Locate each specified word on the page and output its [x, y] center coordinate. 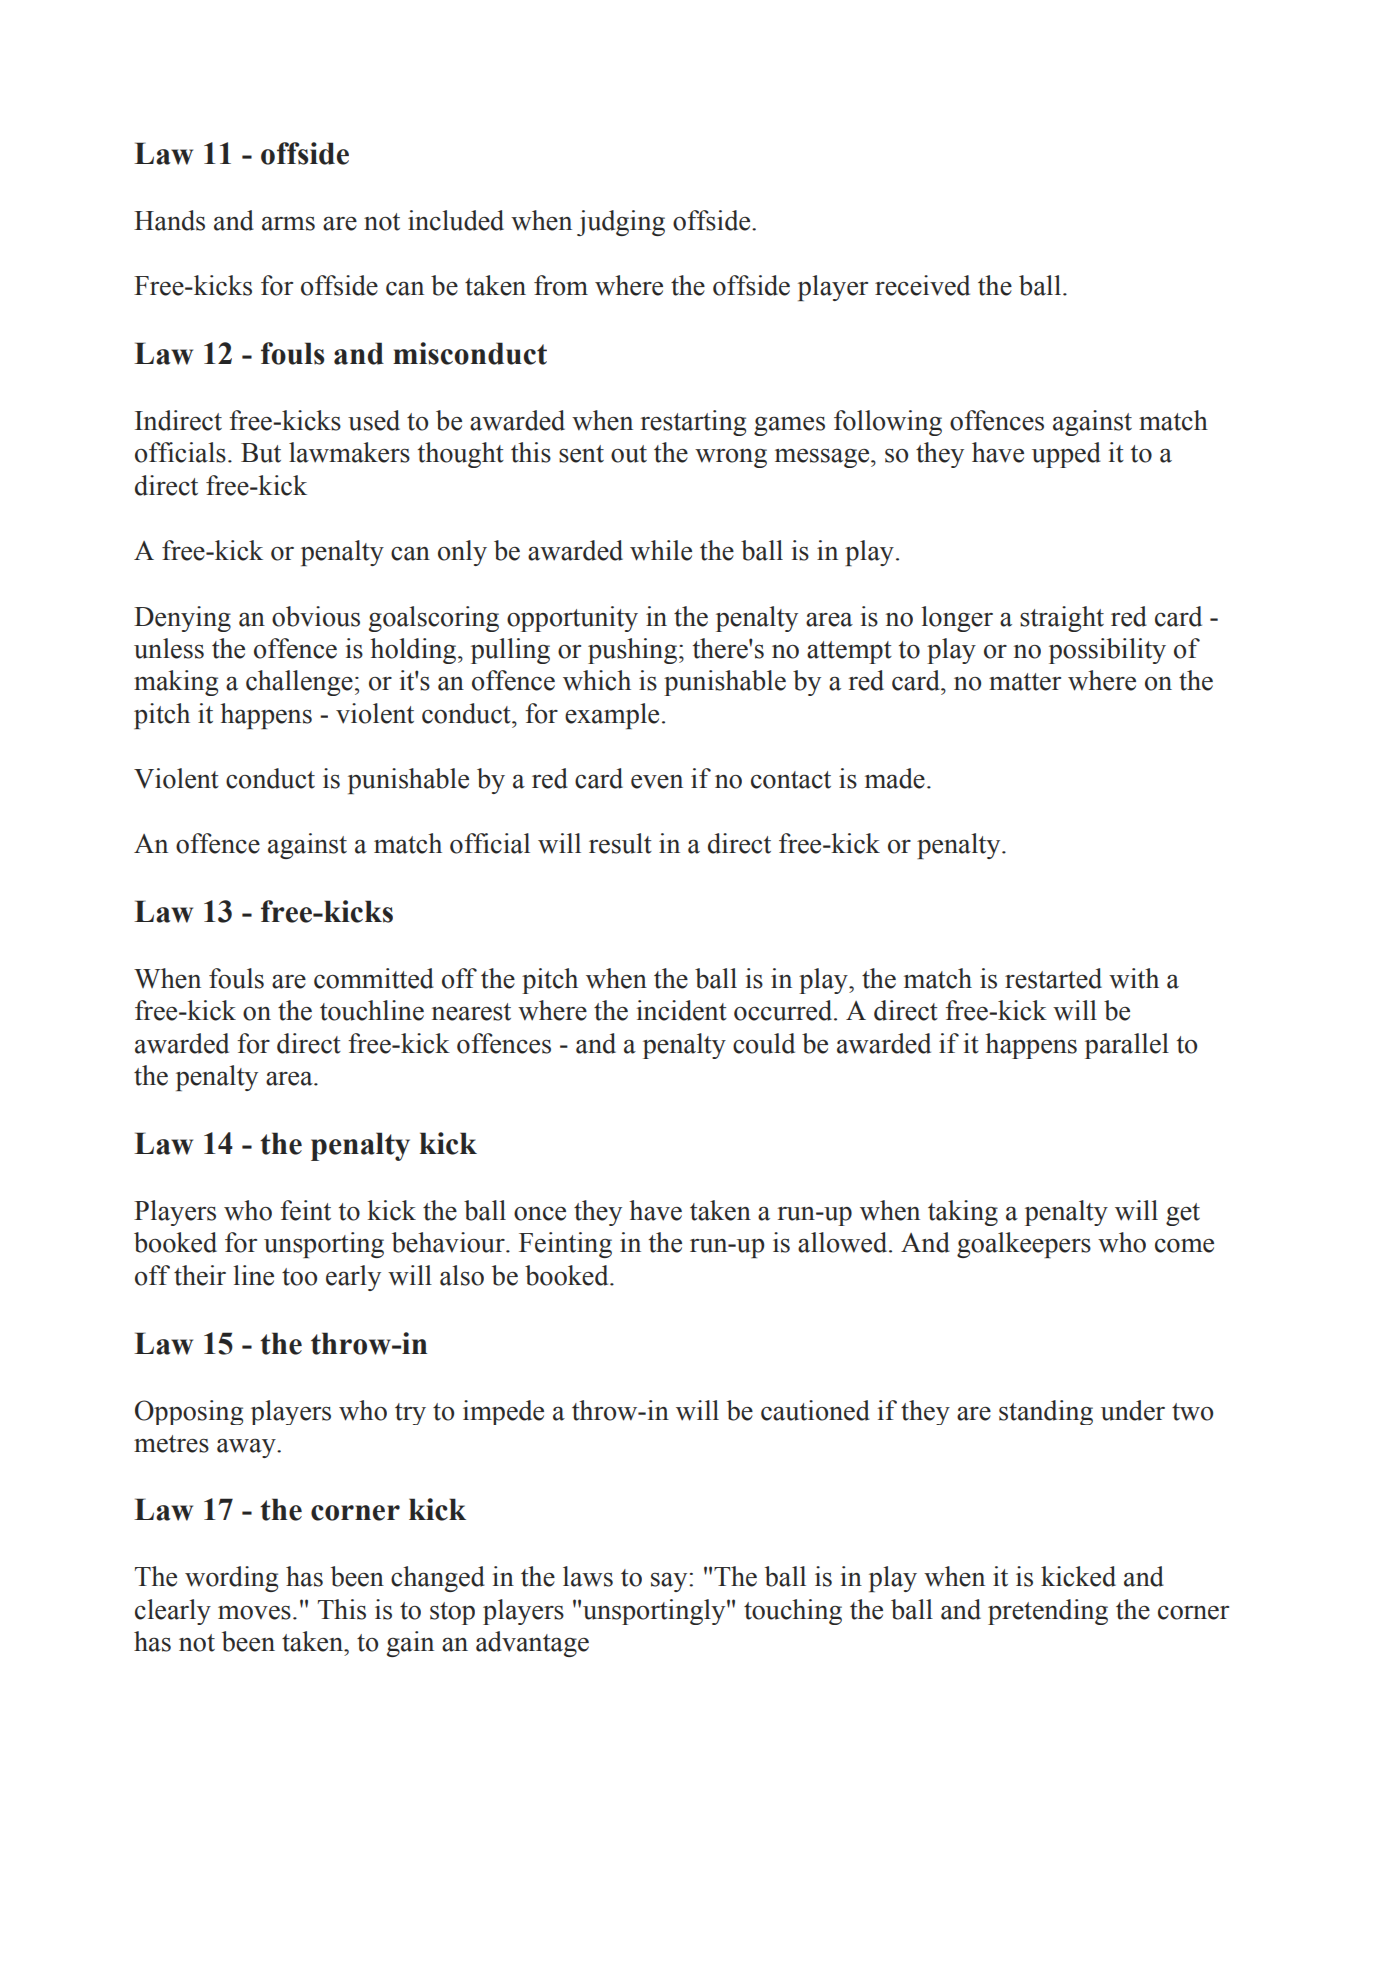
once [540, 1214]
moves [254, 1613]
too [299, 1277]
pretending [1048, 1612]
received [922, 285]
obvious [316, 616]
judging [621, 223]
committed [374, 978]
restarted [1053, 978]
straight [1062, 619]
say [670, 1582]
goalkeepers [1024, 1245]
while [661, 550]
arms [288, 224]
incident [681, 1010]
